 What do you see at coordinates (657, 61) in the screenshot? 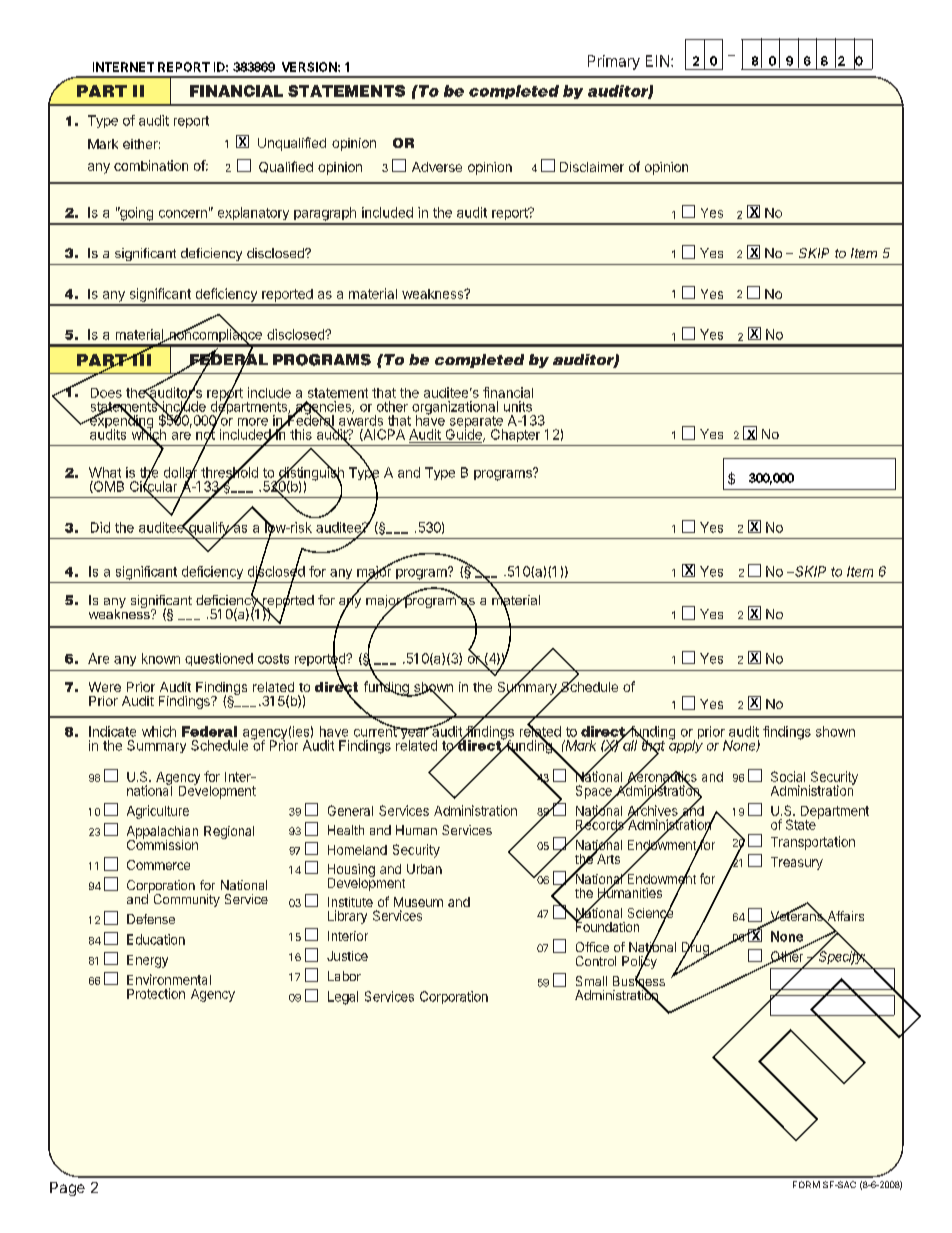
I see `EIN` at bounding box center [657, 61].
